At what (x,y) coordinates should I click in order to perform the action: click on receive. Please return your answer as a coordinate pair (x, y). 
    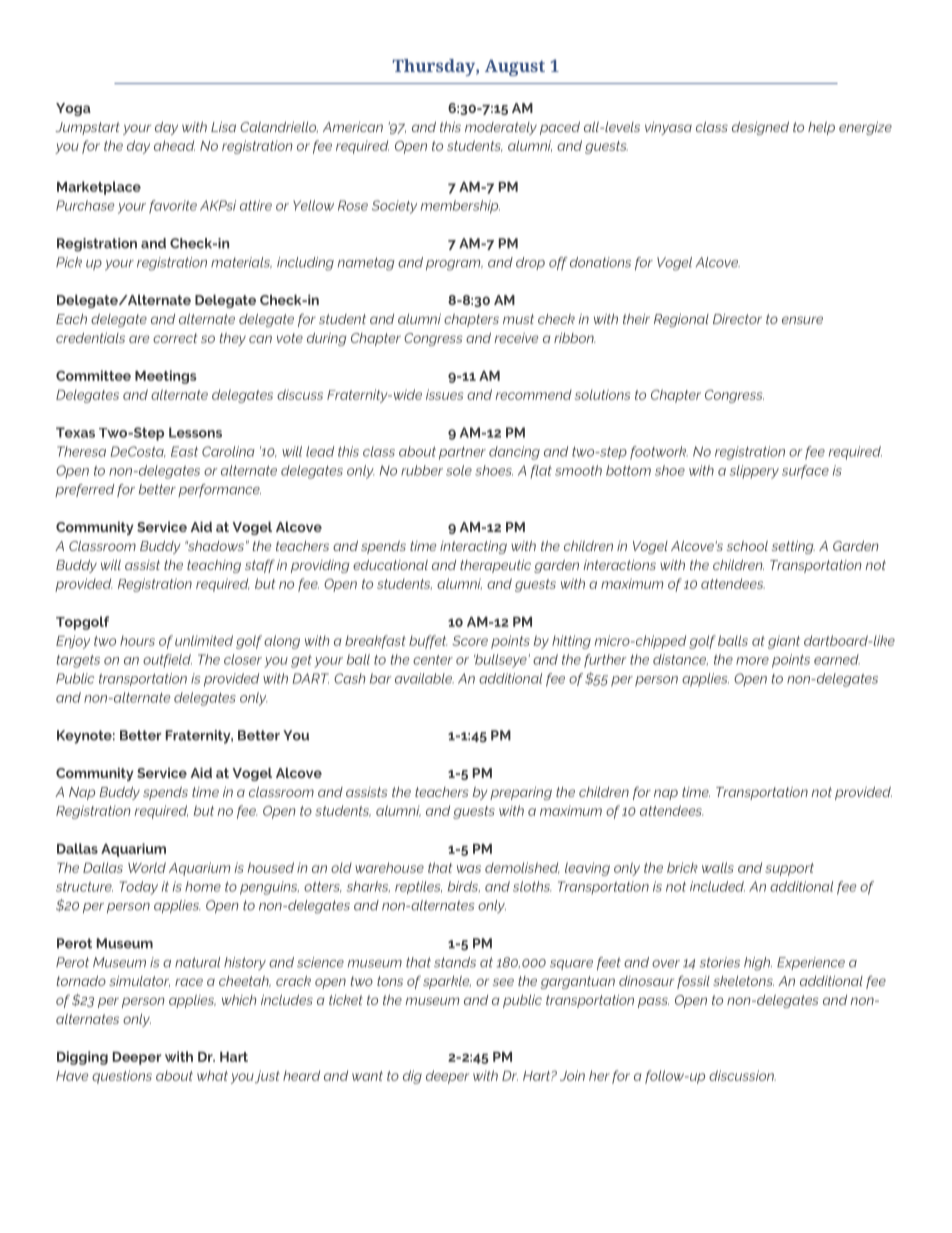
    Looking at the image, I should click on (516, 338).
